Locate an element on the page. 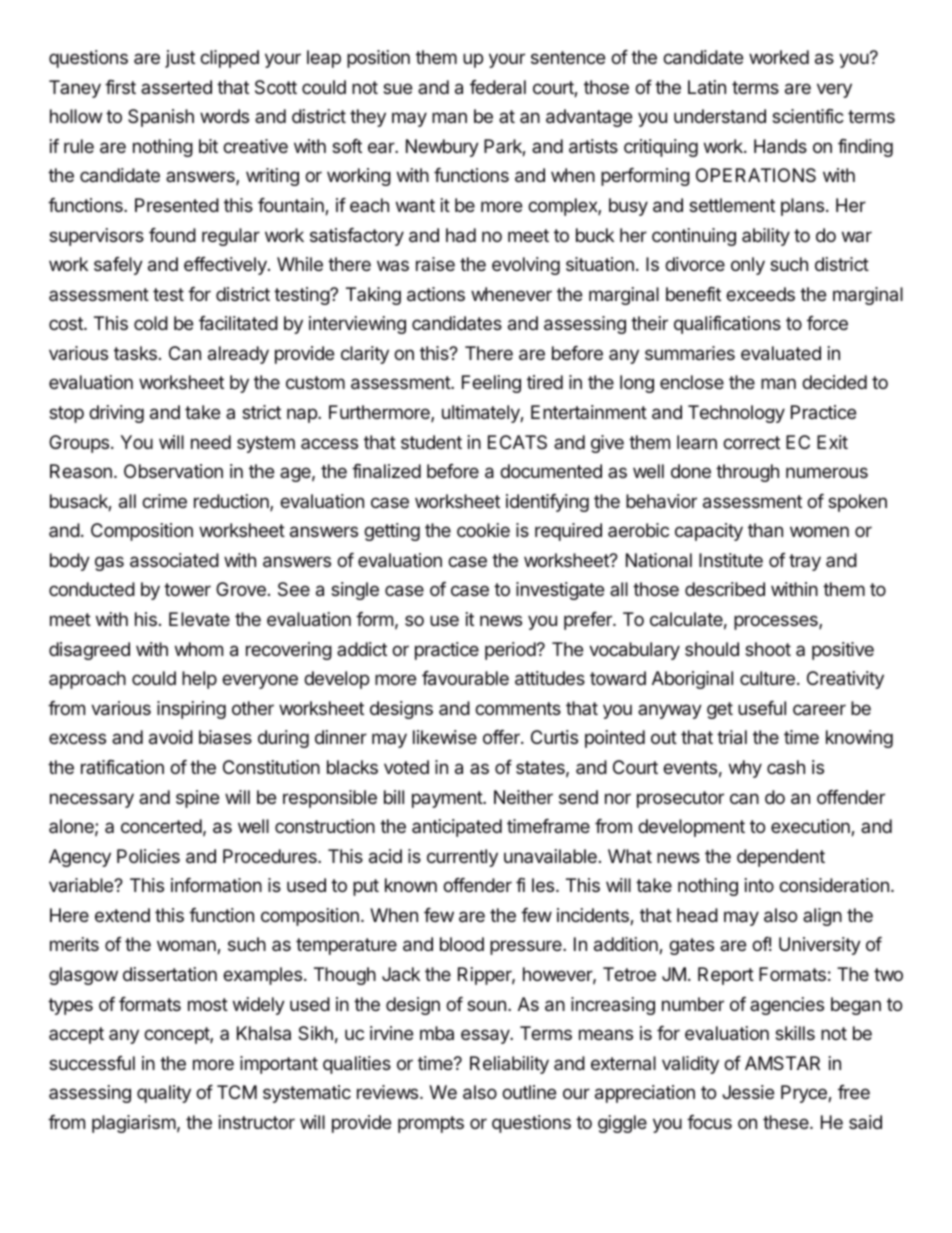  quality is located at coordinates (164, 1094).
